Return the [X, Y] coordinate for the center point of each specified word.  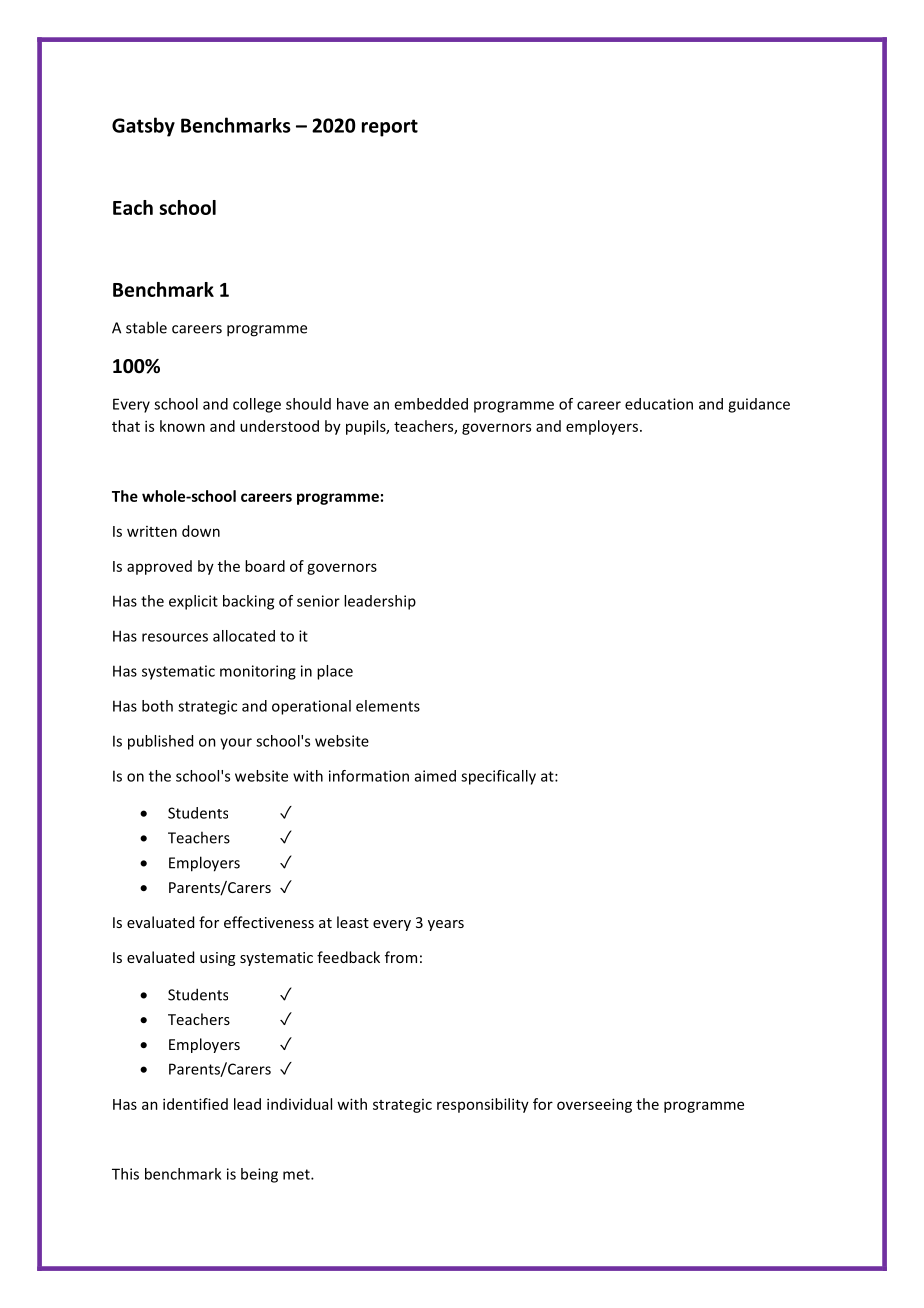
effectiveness [269, 922]
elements [388, 706]
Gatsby [143, 127]
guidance [759, 405]
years [446, 925]
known [182, 426]
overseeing [594, 1105]
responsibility [483, 1105]
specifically [498, 777]
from [401, 957]
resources [175, 637]
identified [195, 1104]
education [659, 404]
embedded [431, 404]
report [390, 128]
